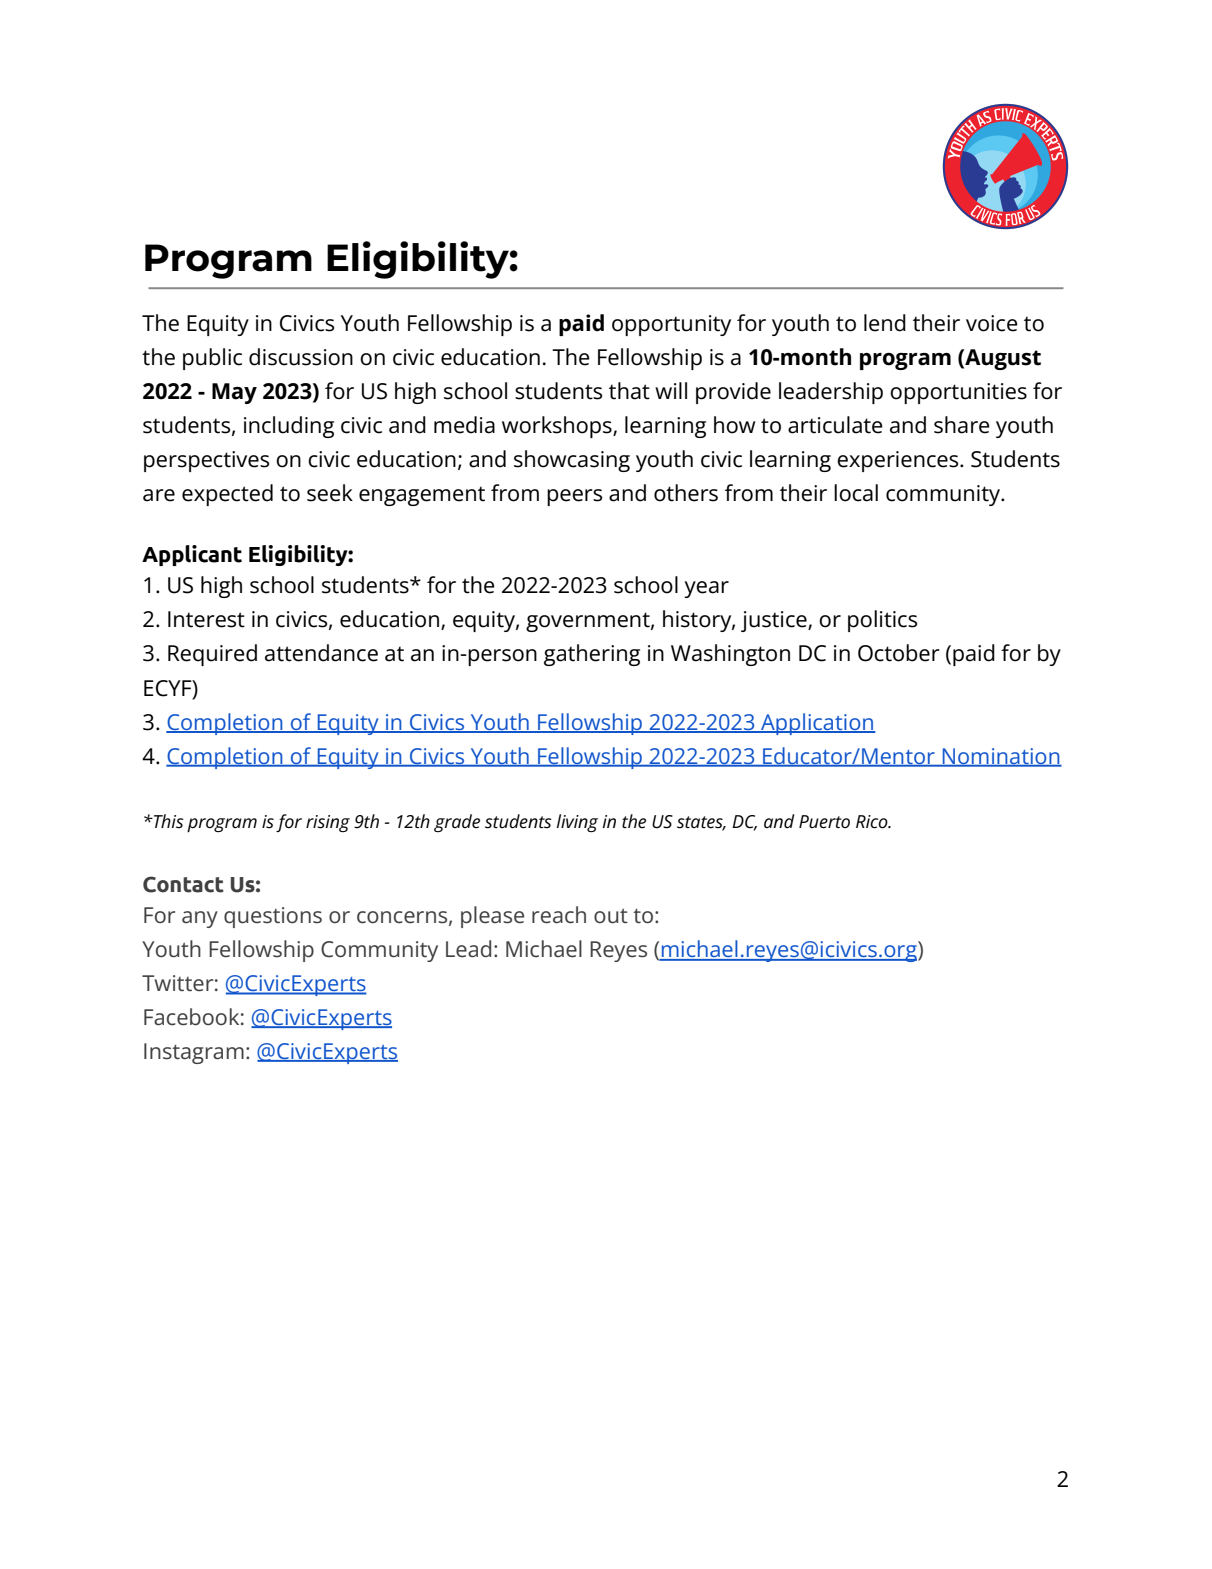 The height and width of the image is (1569, 1212). I want to click on reach, so click(559, 915).
